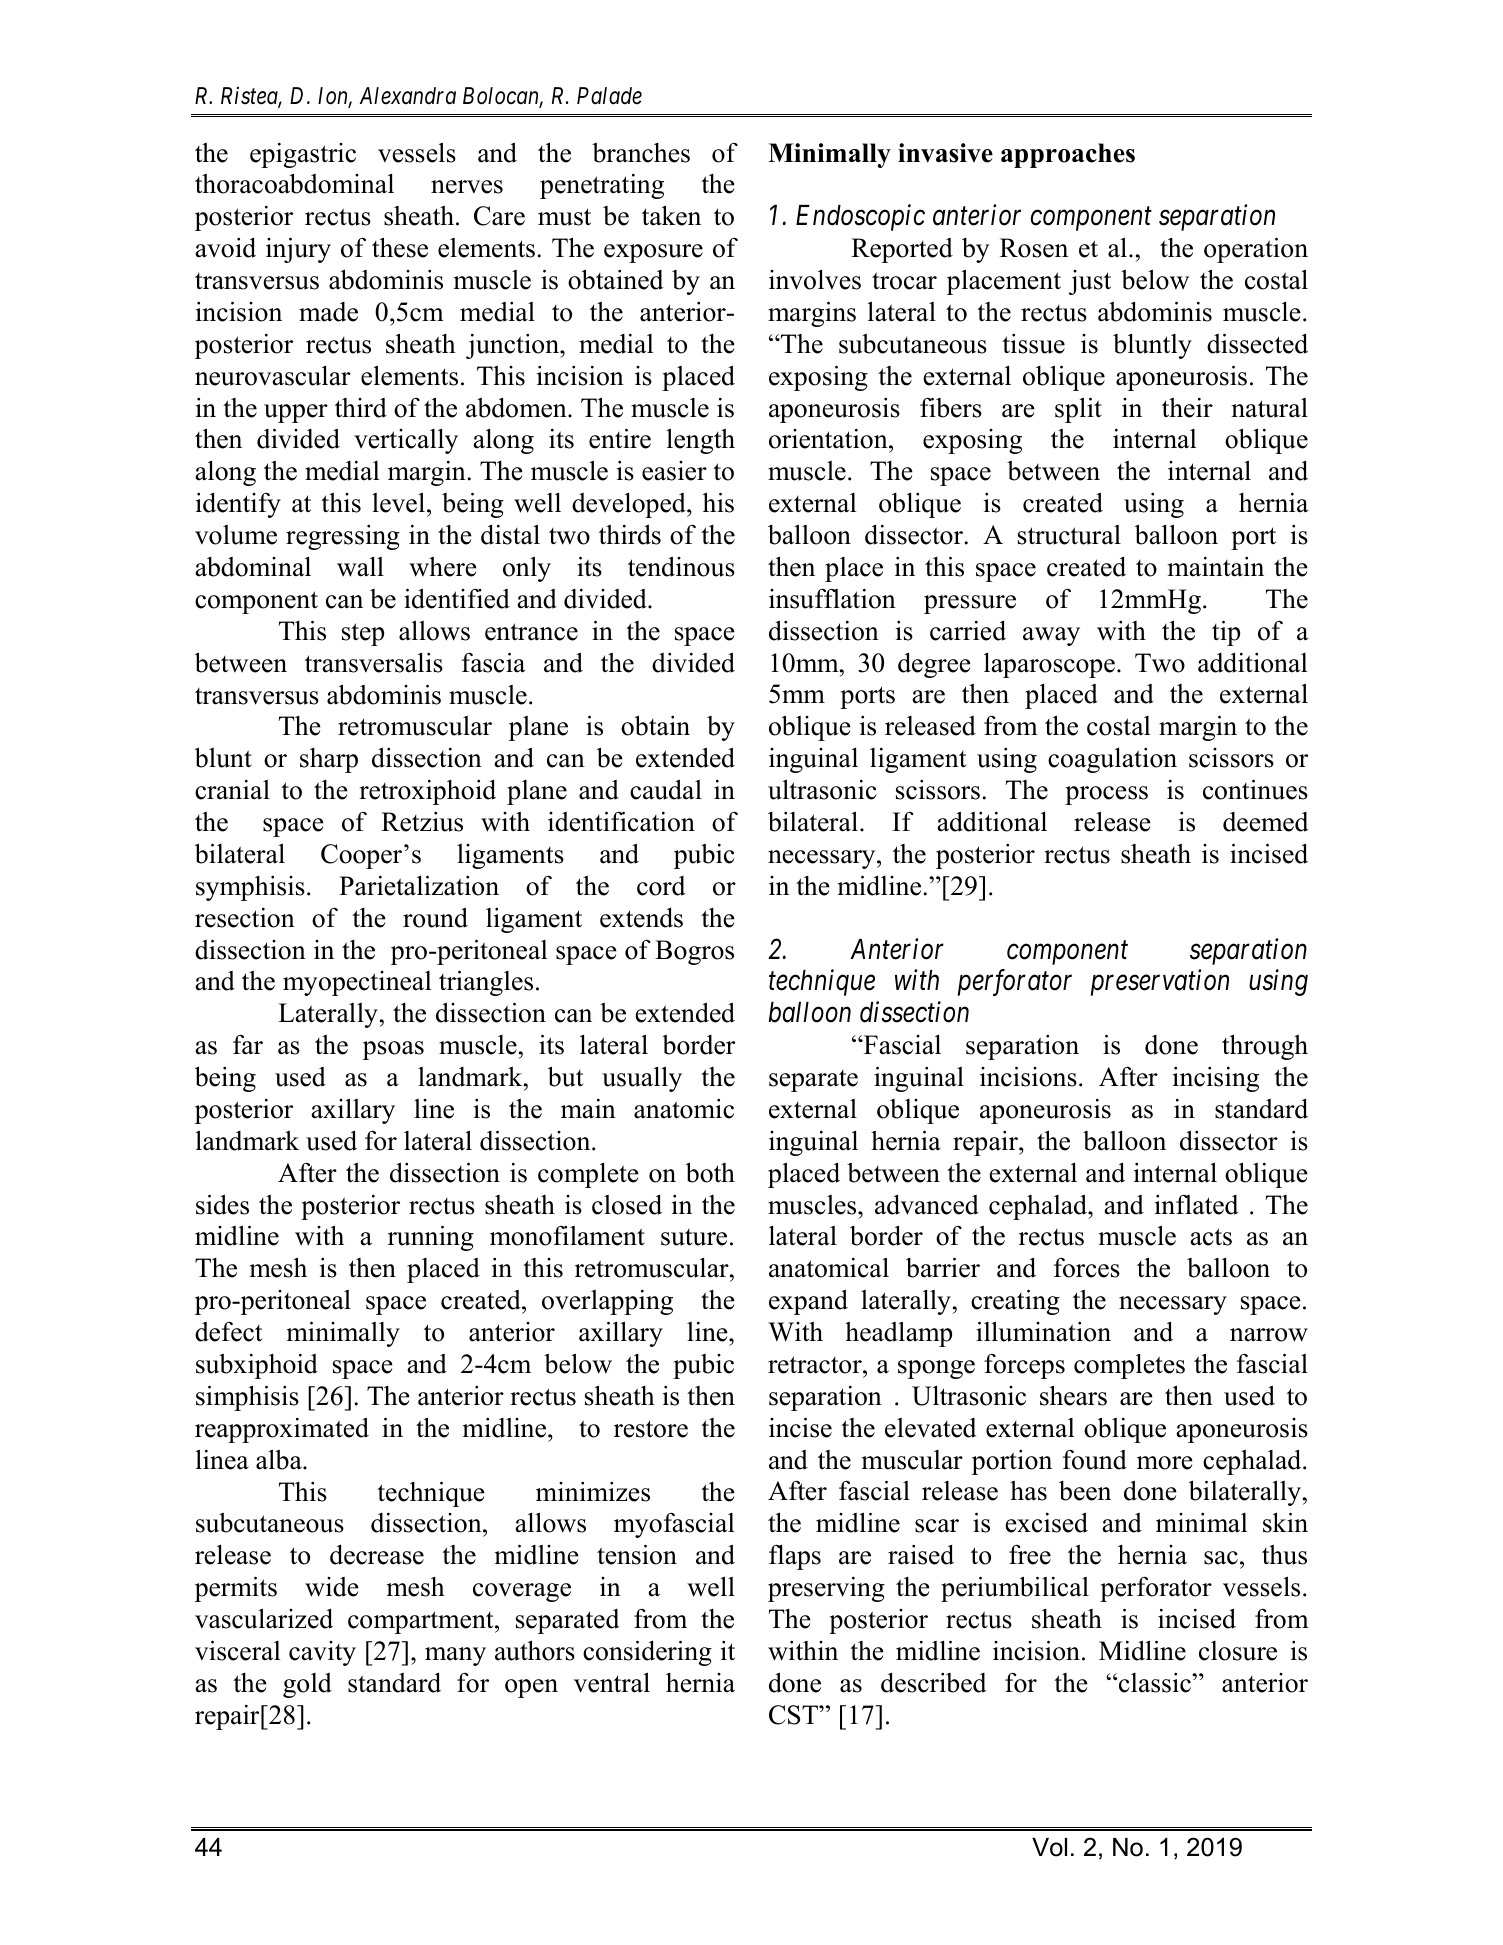 This screenshot has width=1503, height=1945. Describe the element at coordinates (322, 1653) in the screenshot. I see `cavity` at that location.
